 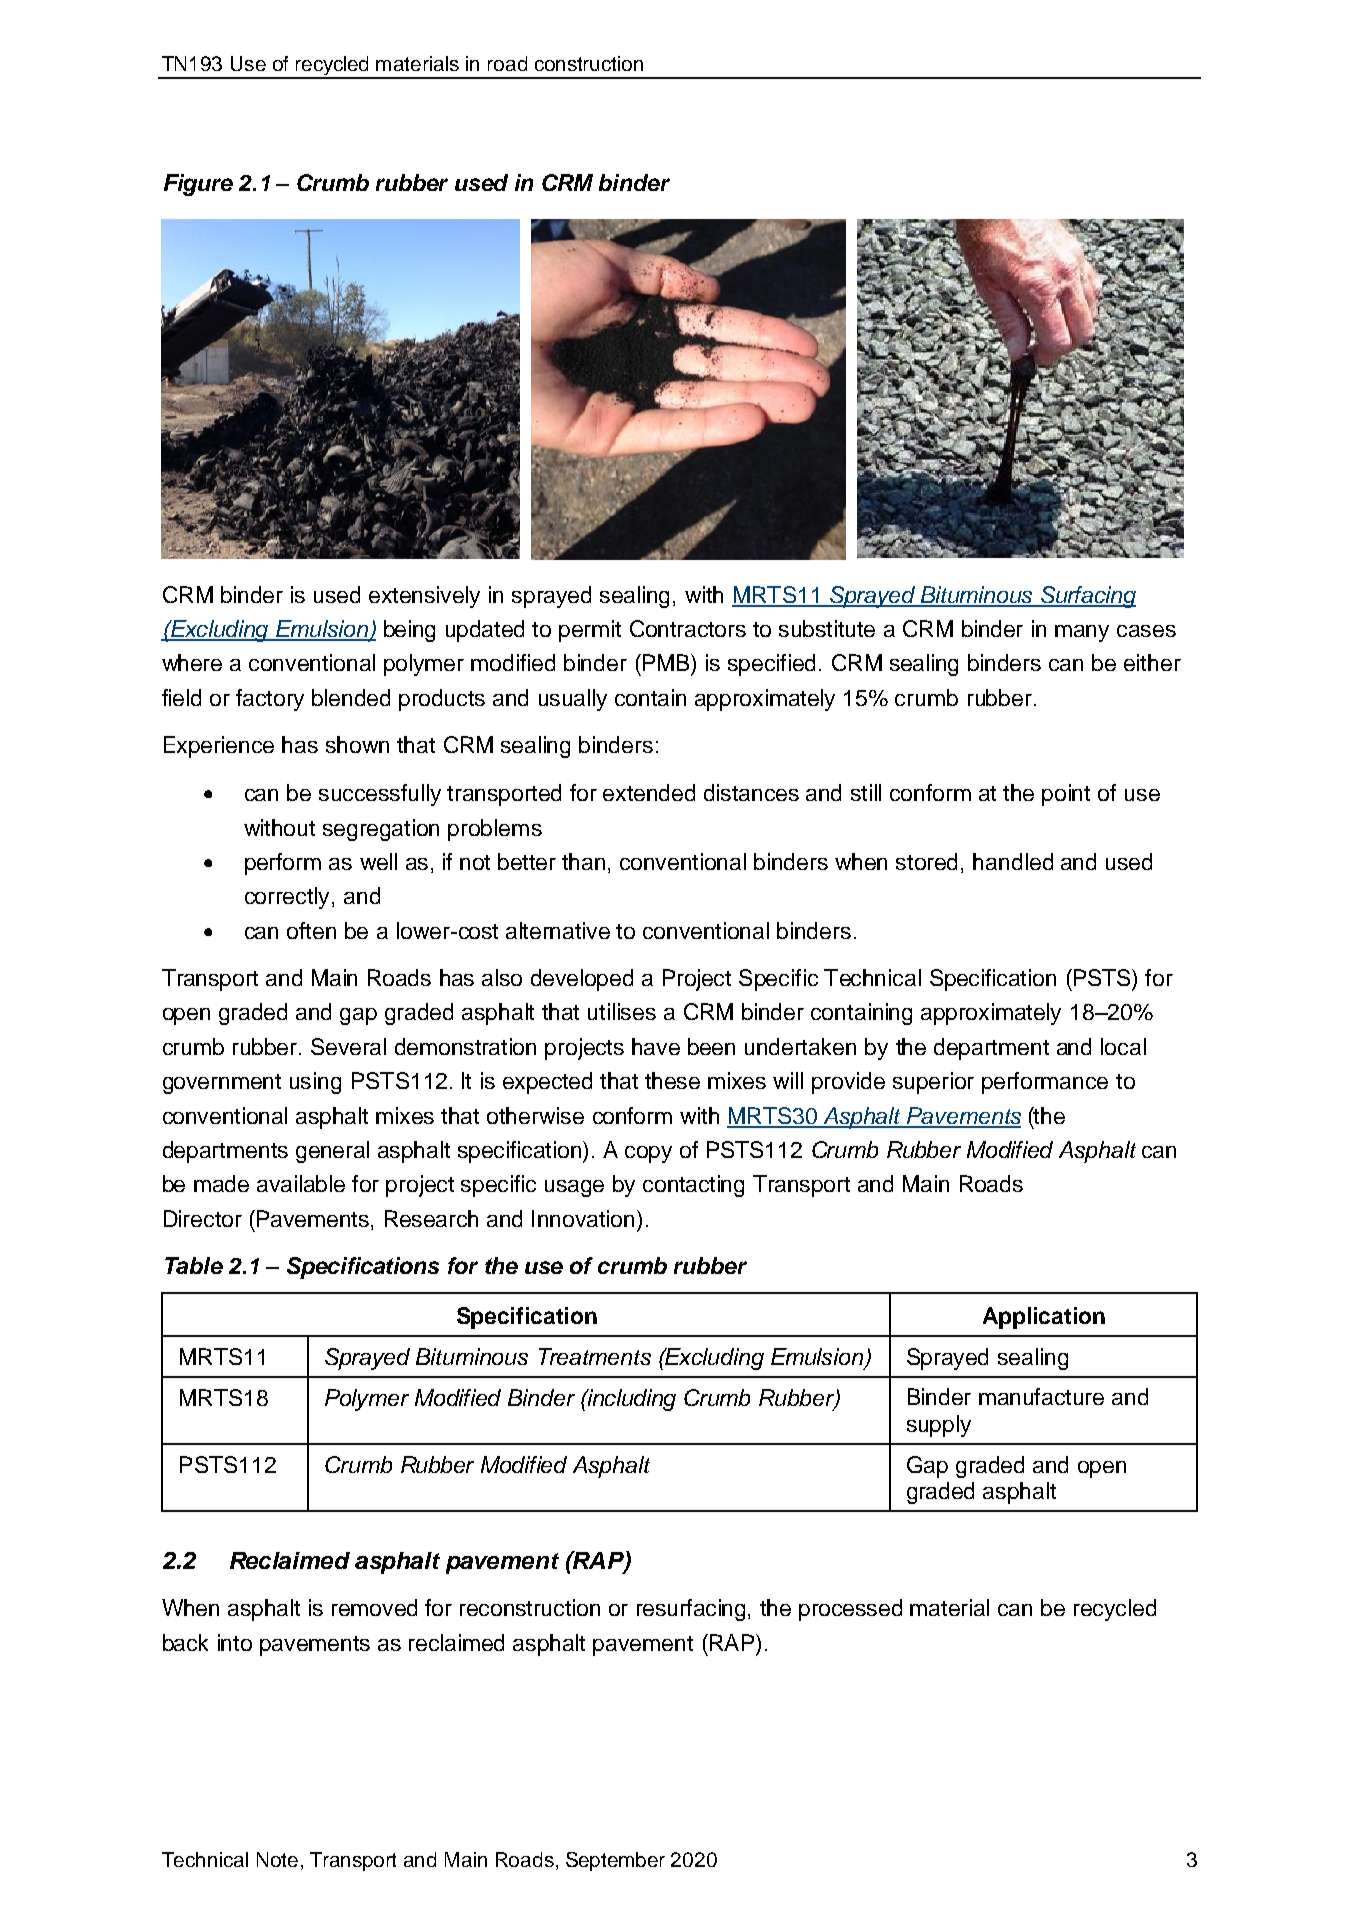 What do you see at coordinates (198, 185) in the screenshot?
I see `Figure` at bounding box center [198, 185].
